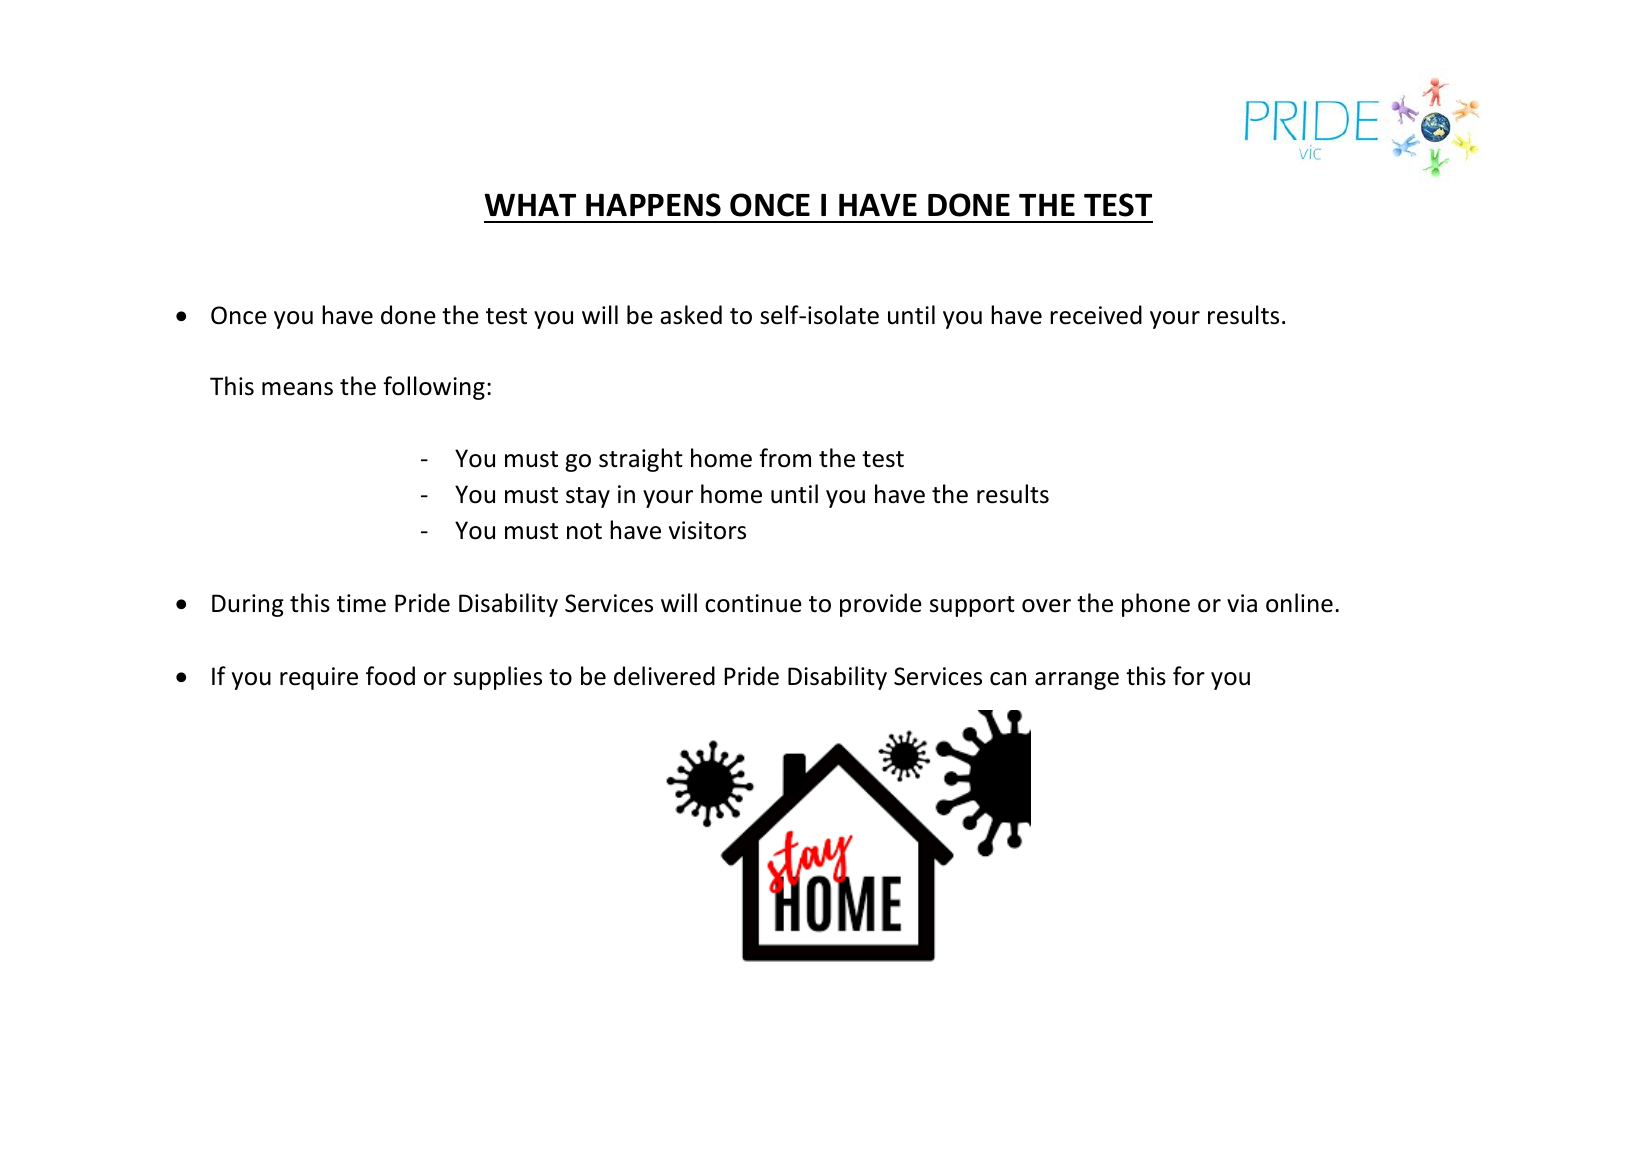 The height and width of the screenshot is (1157, 1637). I want to click on HAPPENS, so click(653, 205).
